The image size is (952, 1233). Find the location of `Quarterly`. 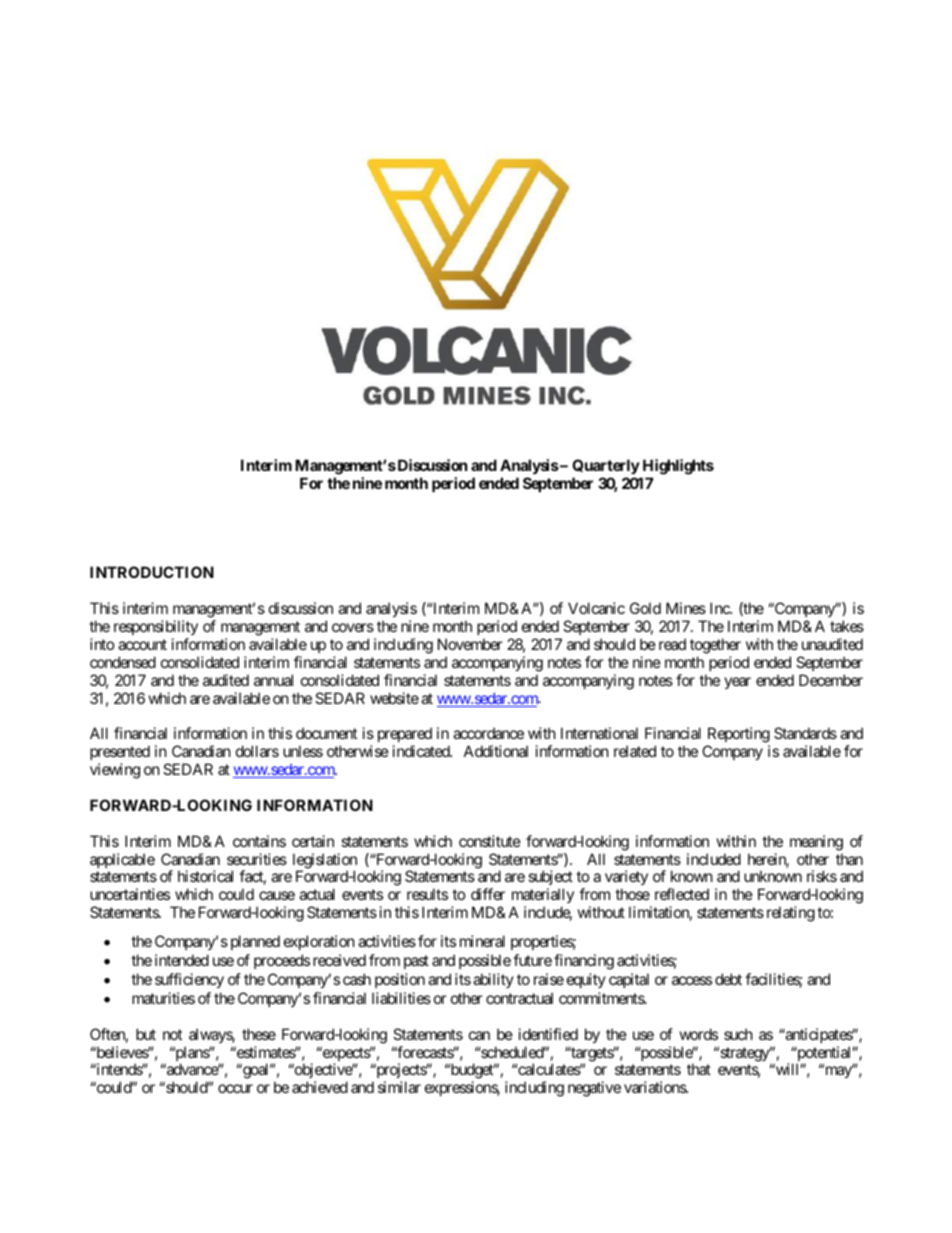

Quarterly is located at coordinates (606, 466).
